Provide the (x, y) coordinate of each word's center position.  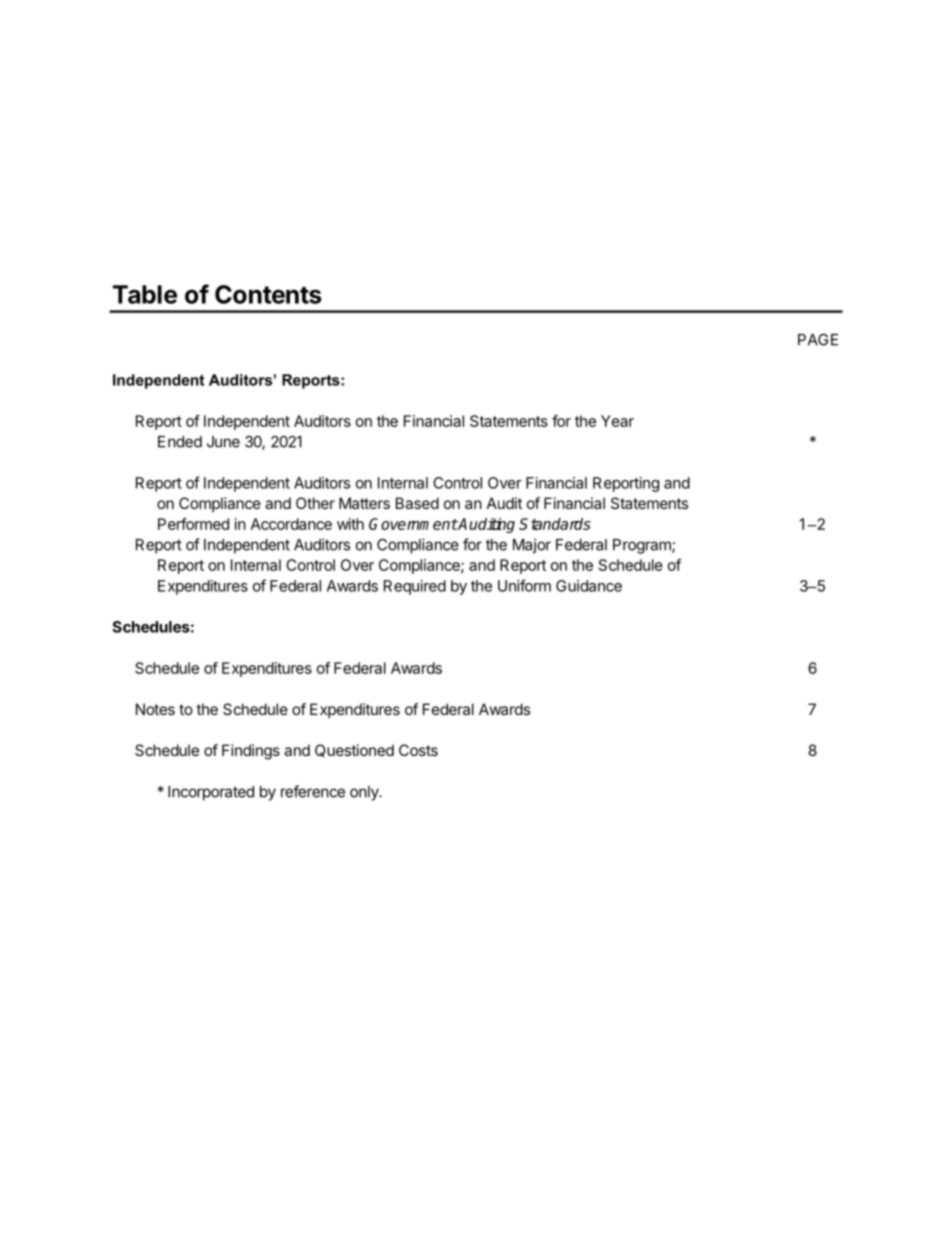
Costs (418, 750)
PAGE (818, 339)
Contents (268, 294)
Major (532, 546)
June (223, 442)
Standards (555, 524)
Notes (155, 709)
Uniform (524, 585)
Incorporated (211, 793)
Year (617, 421)
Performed (193, 524)
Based (417, 503)
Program (643, 546)
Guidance (589, 586)
